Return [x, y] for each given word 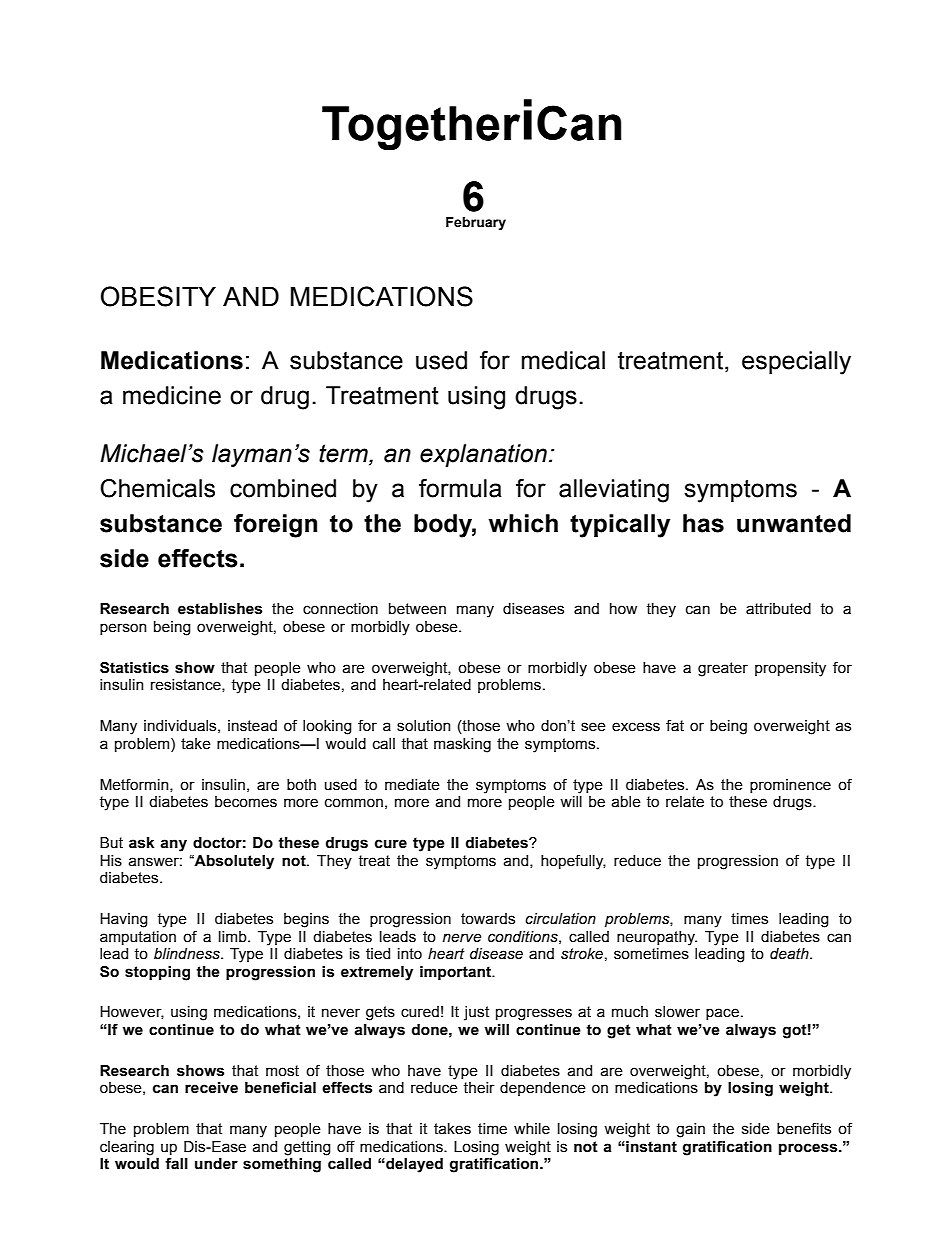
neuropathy [657, 938]
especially [796, 363]
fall [176, 1164]
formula [460, 488]
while [532, 1129]
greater [723, 669]
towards [488, 919]
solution [424, 726]
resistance [187, 685]
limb [234, 937]
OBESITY [158, 296]
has [703, 523]
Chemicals [157, 488]
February [476, 223]
